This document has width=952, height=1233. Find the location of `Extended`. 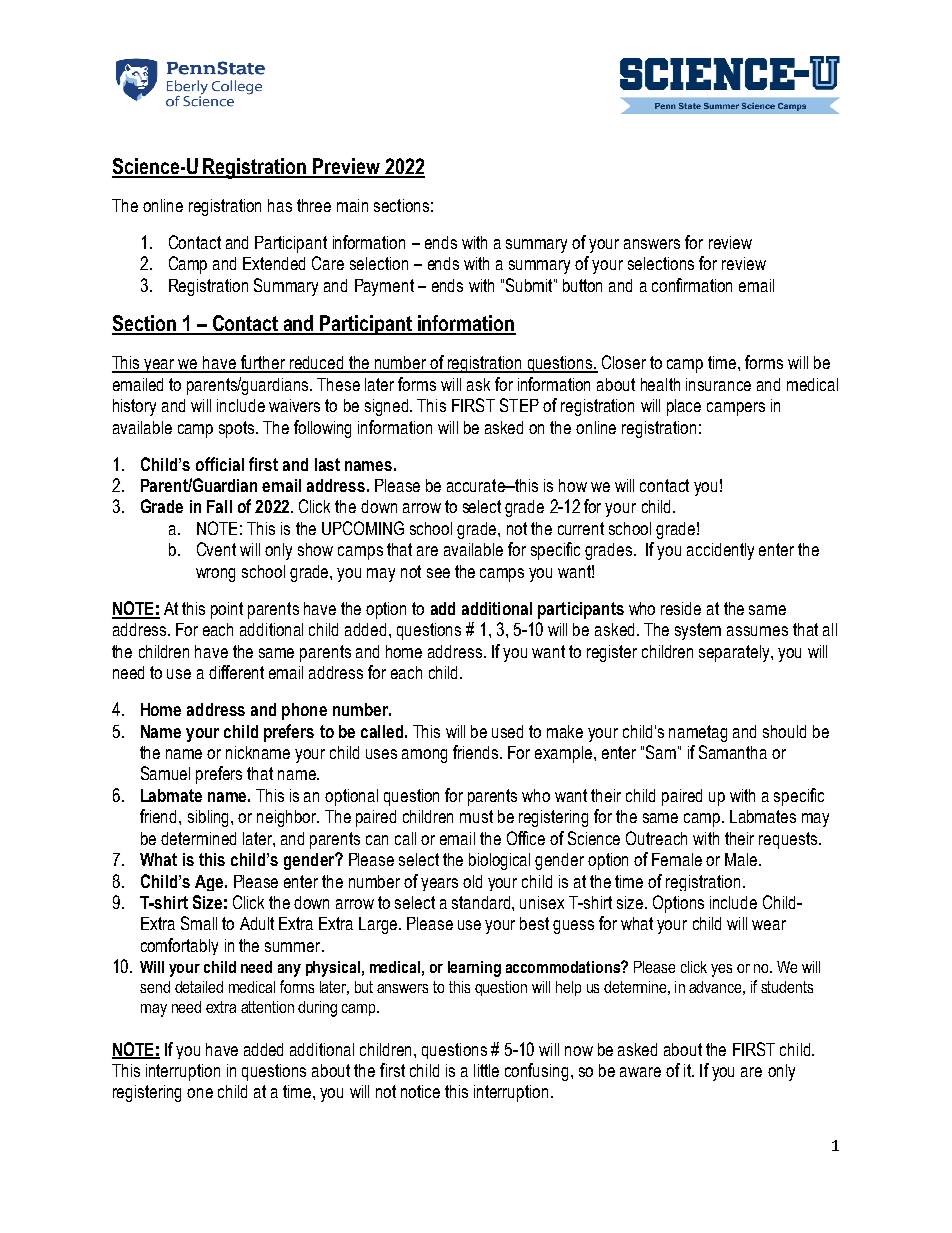

Extended is located at coordinates (274, 263).
